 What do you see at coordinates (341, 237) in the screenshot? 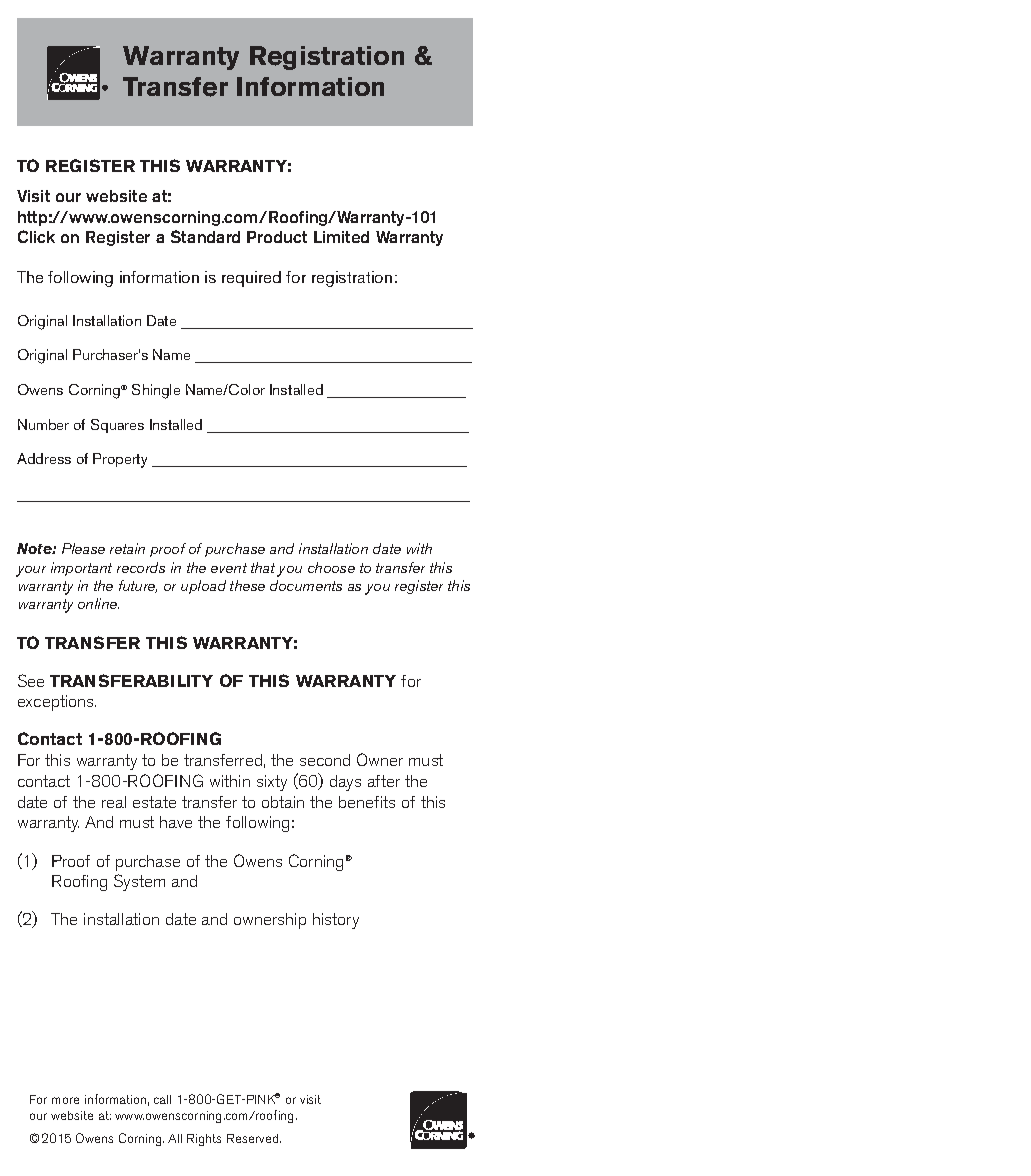
I see `Limited` at bounding box center [341, 237].
